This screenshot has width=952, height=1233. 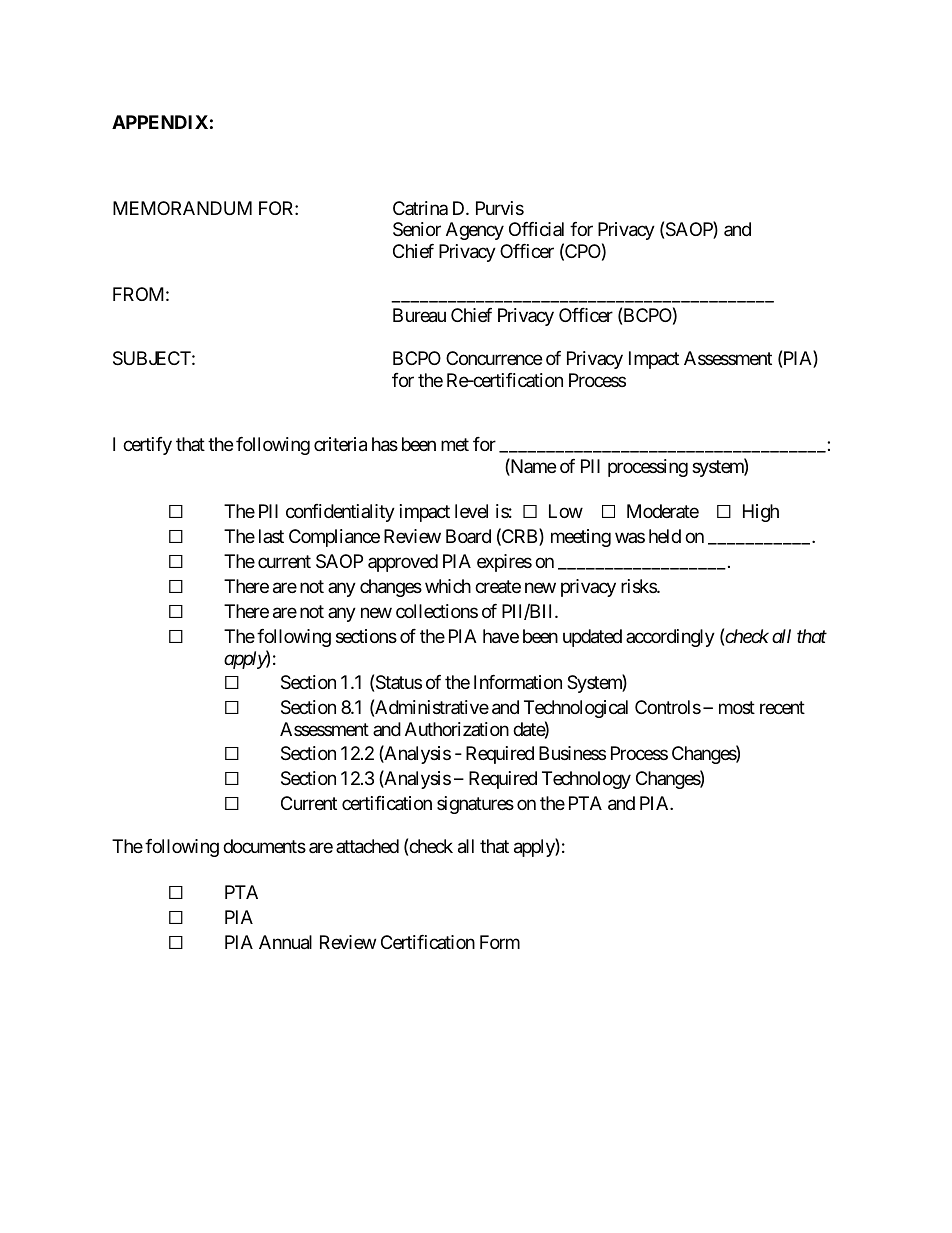 I want to click on Concurrence, so click(x=494, y=358).
